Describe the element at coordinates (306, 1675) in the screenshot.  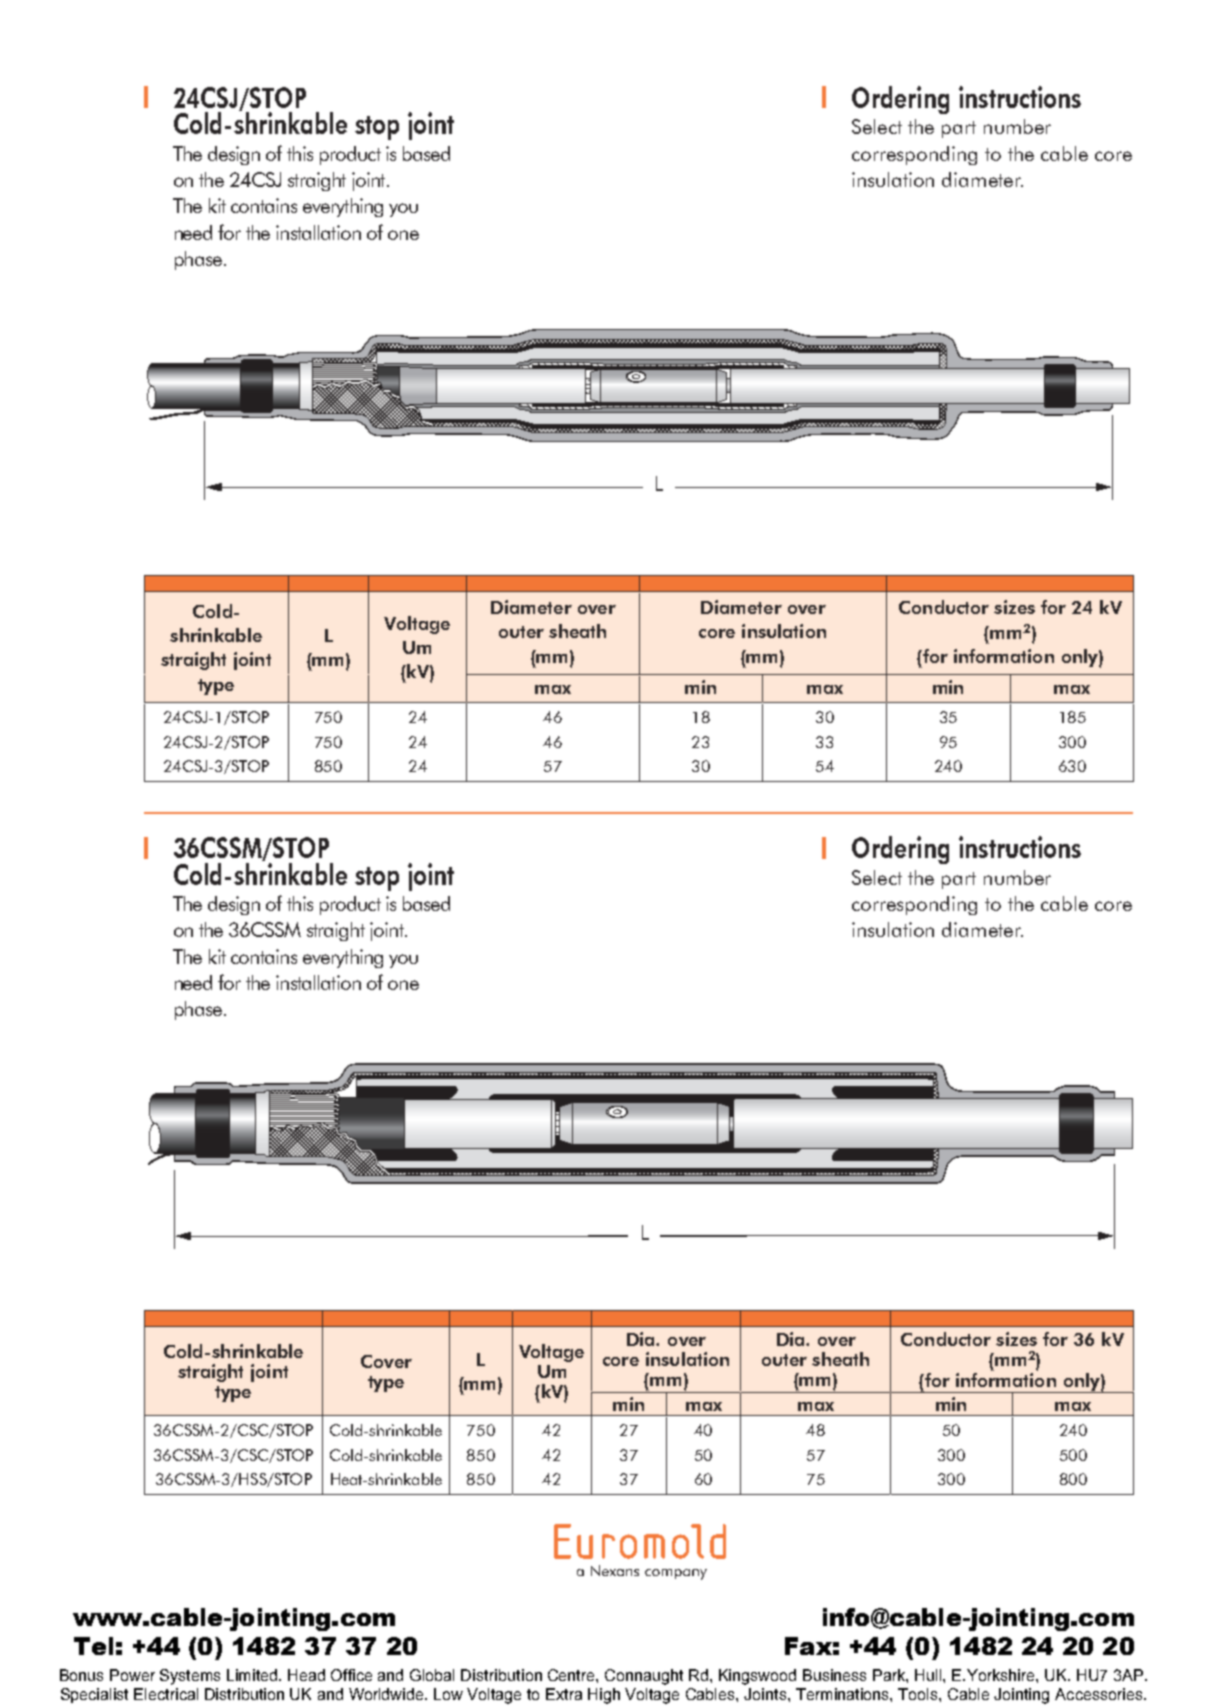
I see `Head` at that location.
